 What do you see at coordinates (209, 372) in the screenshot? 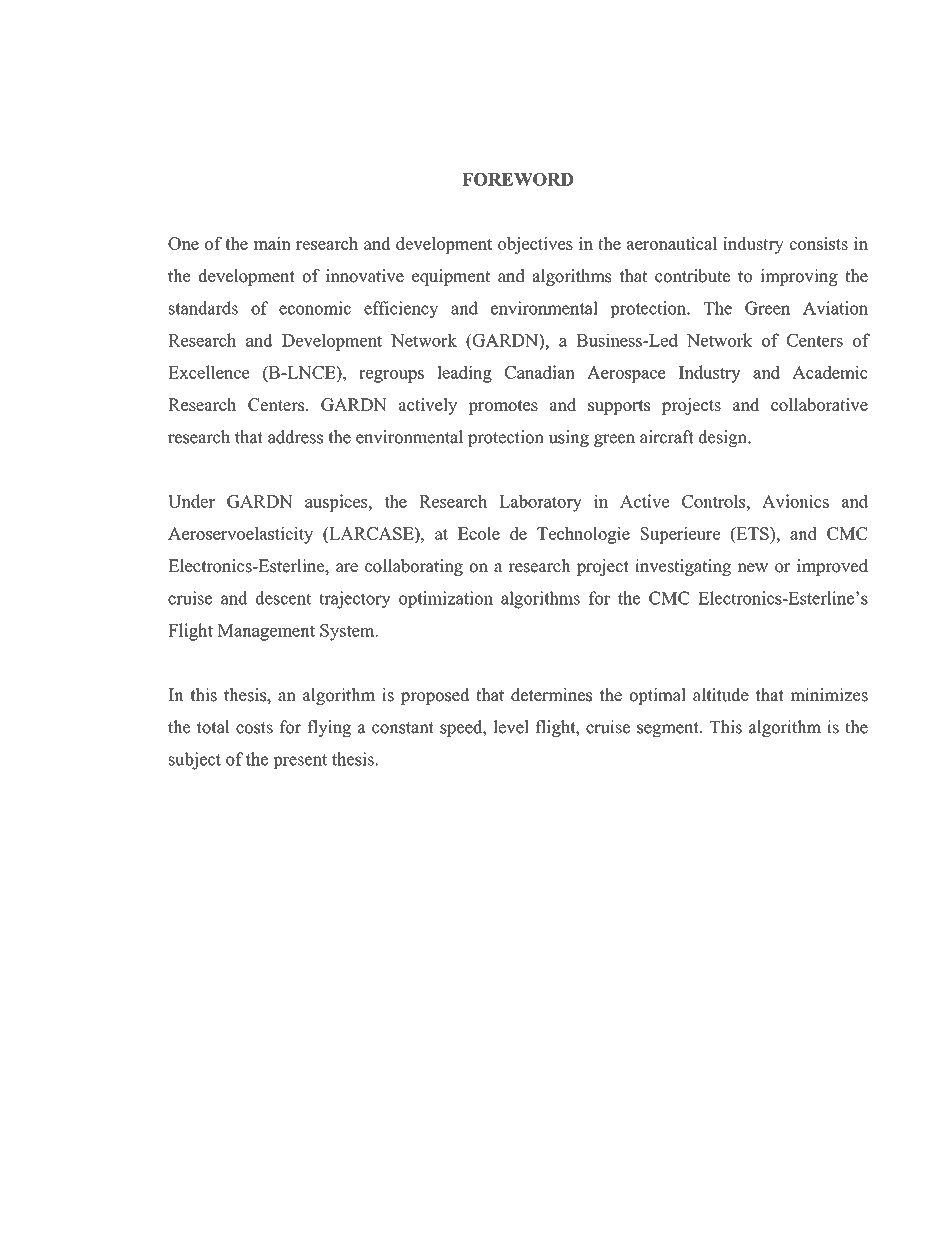
I see `Excellence` at bounding box center [209, 372].
